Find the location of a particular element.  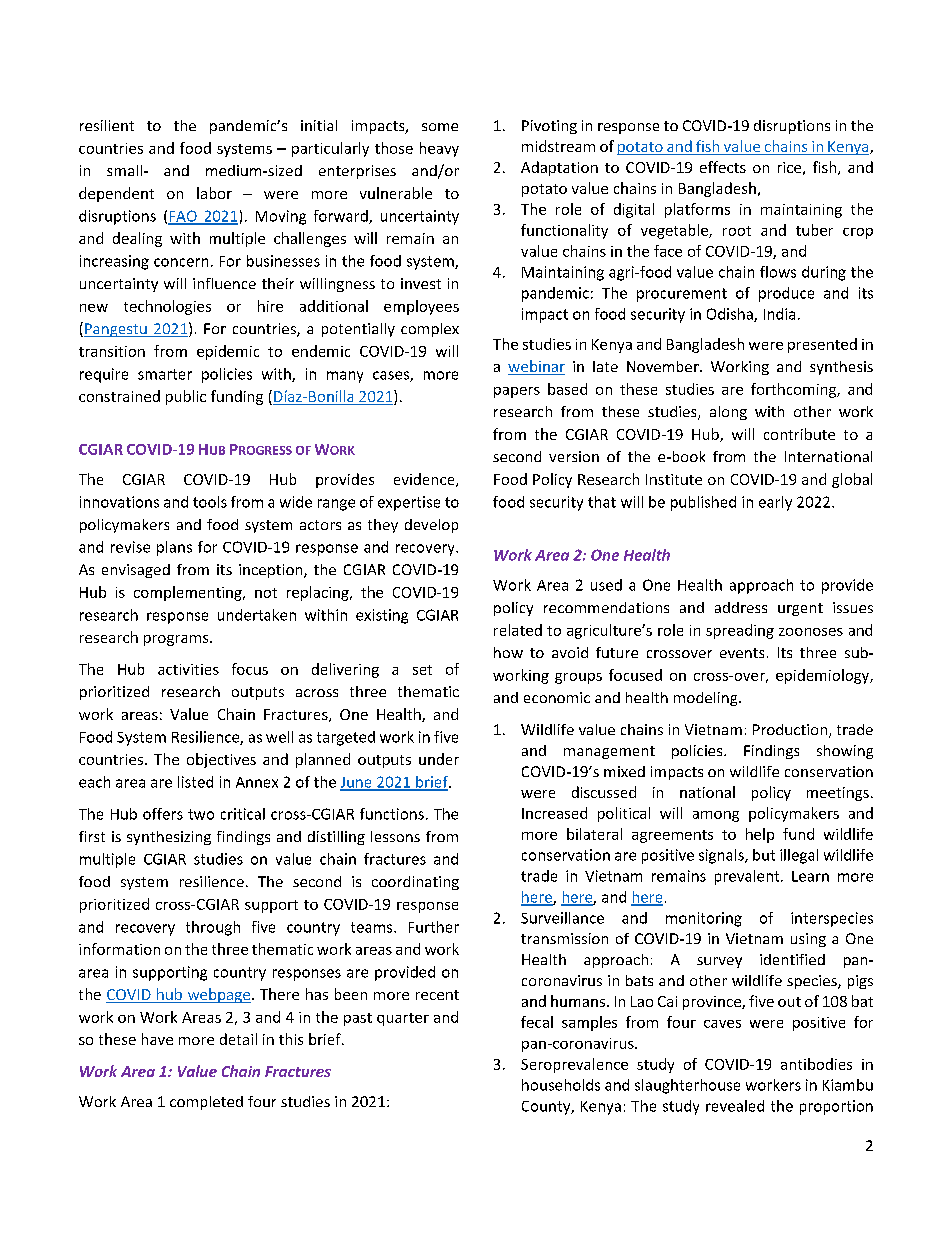

evidence is located at coordinates (425, 480).
